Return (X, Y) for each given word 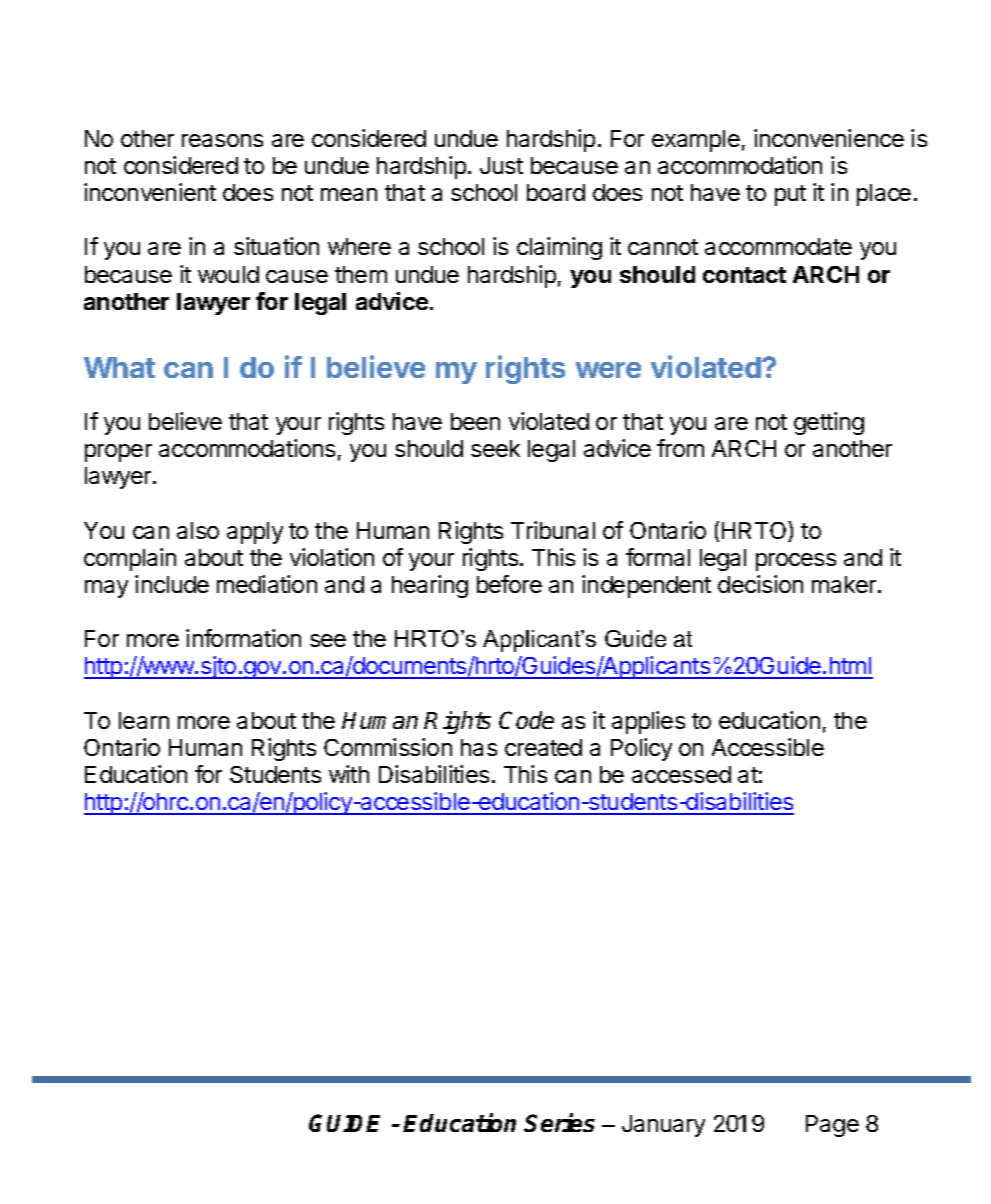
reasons (222, 140)
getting (829, 423)
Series (559, 1122)
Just (501, 165)
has (479, 747)
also (198, 530)
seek (495, 448)
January (663, 1126)
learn (144, 720)
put (790, 195)
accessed (681, 774)
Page (832, 1126)
